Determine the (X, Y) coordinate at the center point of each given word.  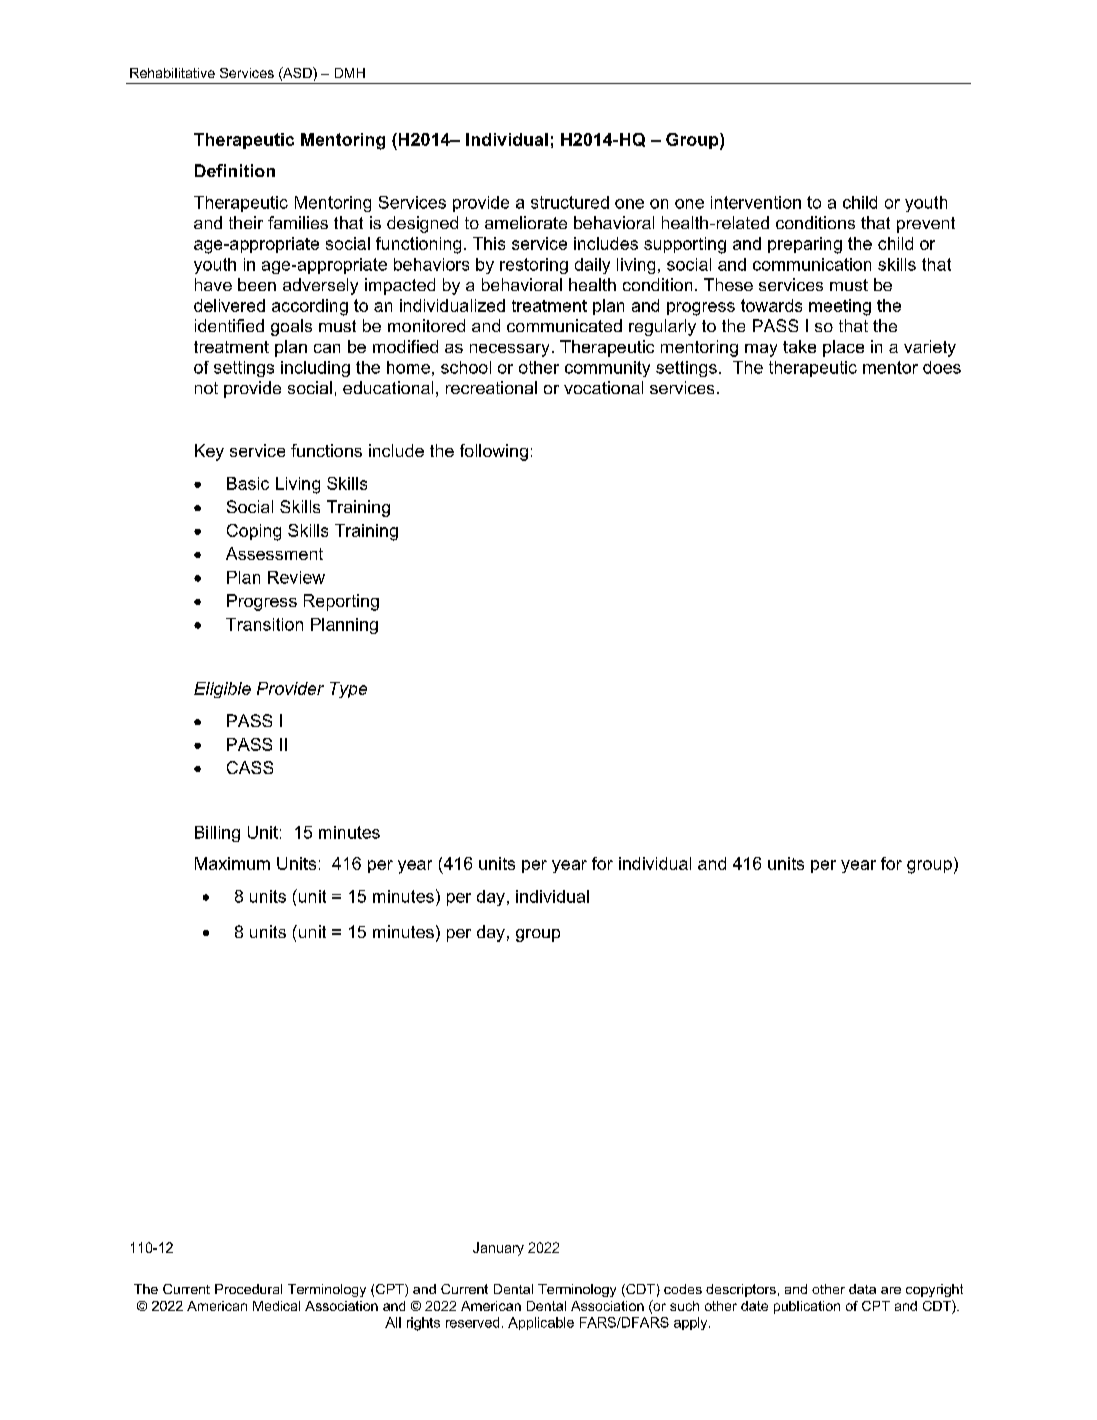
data (862, 1289)
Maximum (232, 863)
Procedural (248, 1289)
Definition (235, 170)
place (843, 348)
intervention (756, 202)
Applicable (541, 1323)
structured (570, 202)
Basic (248, 483)
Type (348, 690)
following (494, 452)
